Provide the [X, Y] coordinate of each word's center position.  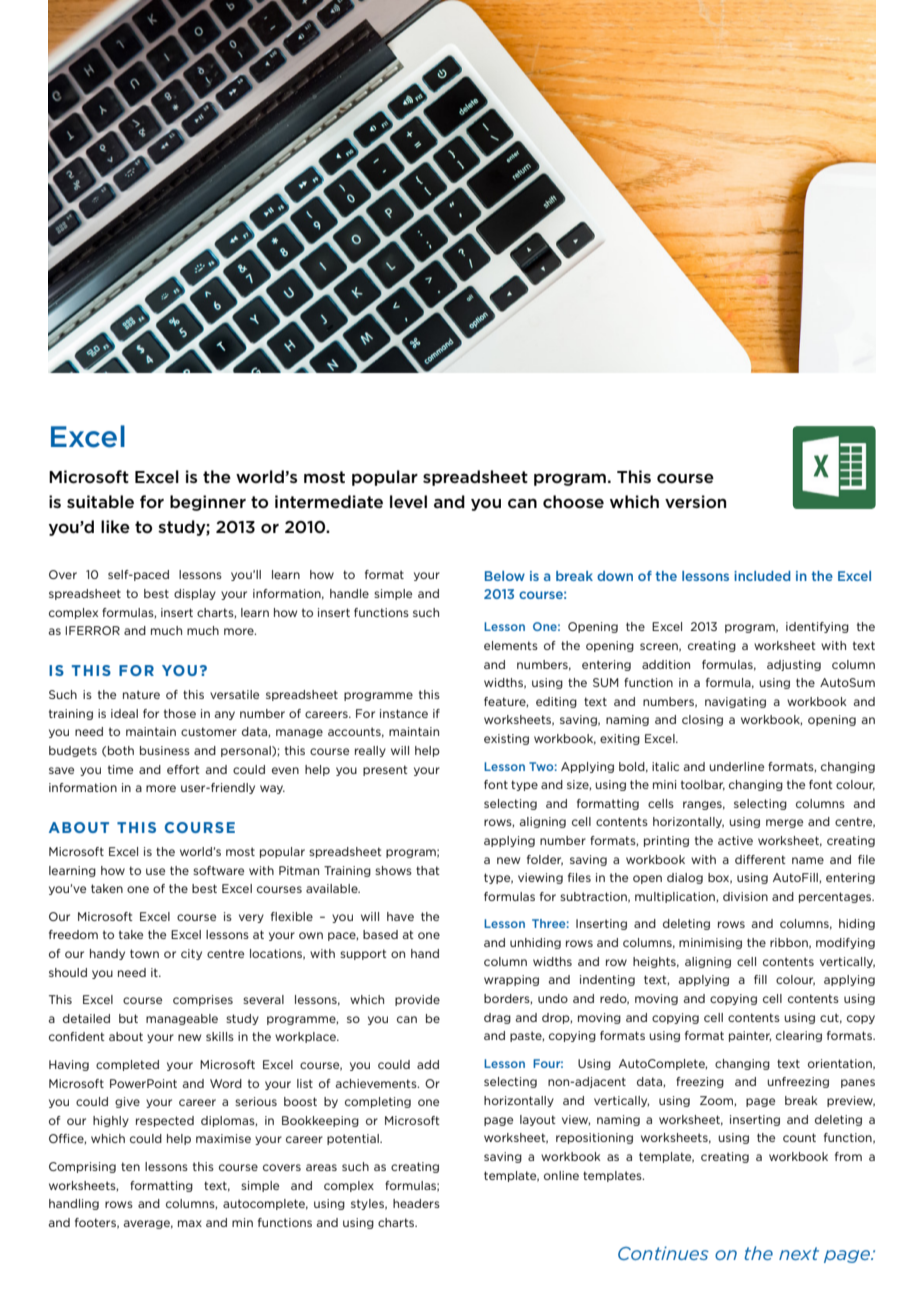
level [408, 501]
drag [497, 1018]
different [760, 859]
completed [127, 1065]
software [218, 870]
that [428, 870]
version [695, 501]
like [115, 526]
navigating [735, 702]
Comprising [82, 1167]
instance [404, 713]
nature [141, 694]
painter [750, 1036]
